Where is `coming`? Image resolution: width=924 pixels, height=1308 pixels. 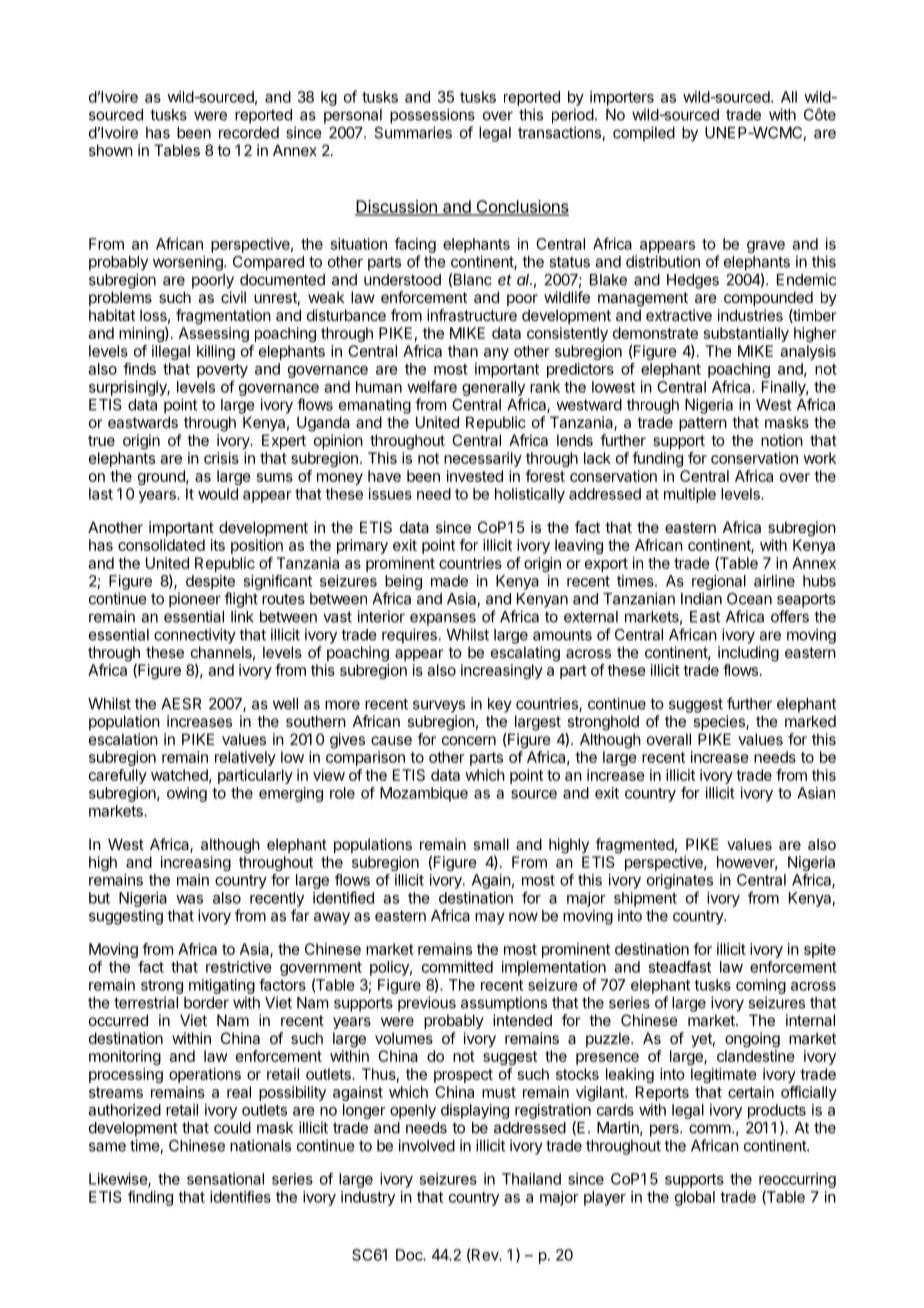
coming is located at coordinates (761, 986).
